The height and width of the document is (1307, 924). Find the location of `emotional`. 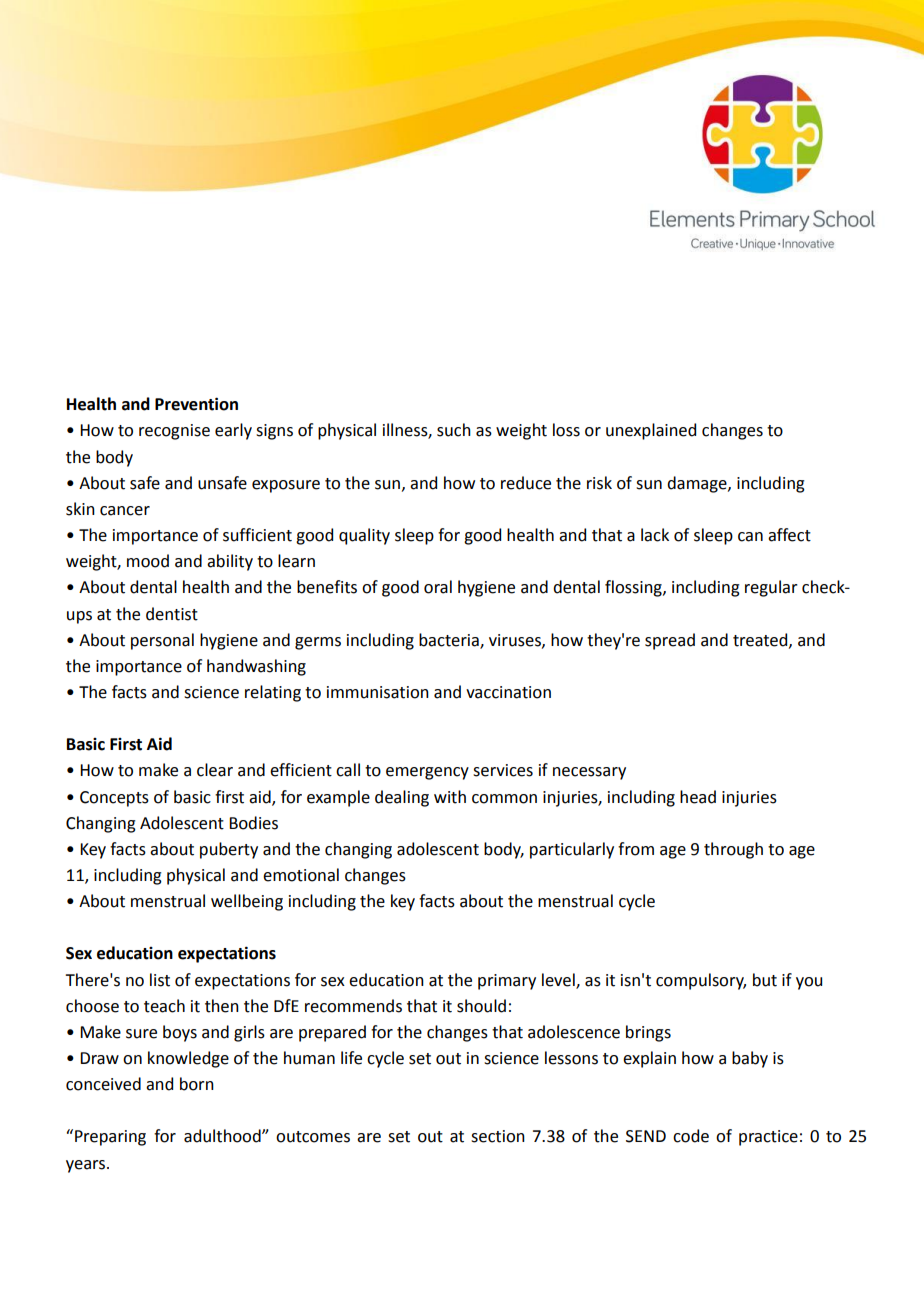

emotional is located at coordinates (301, 875).
